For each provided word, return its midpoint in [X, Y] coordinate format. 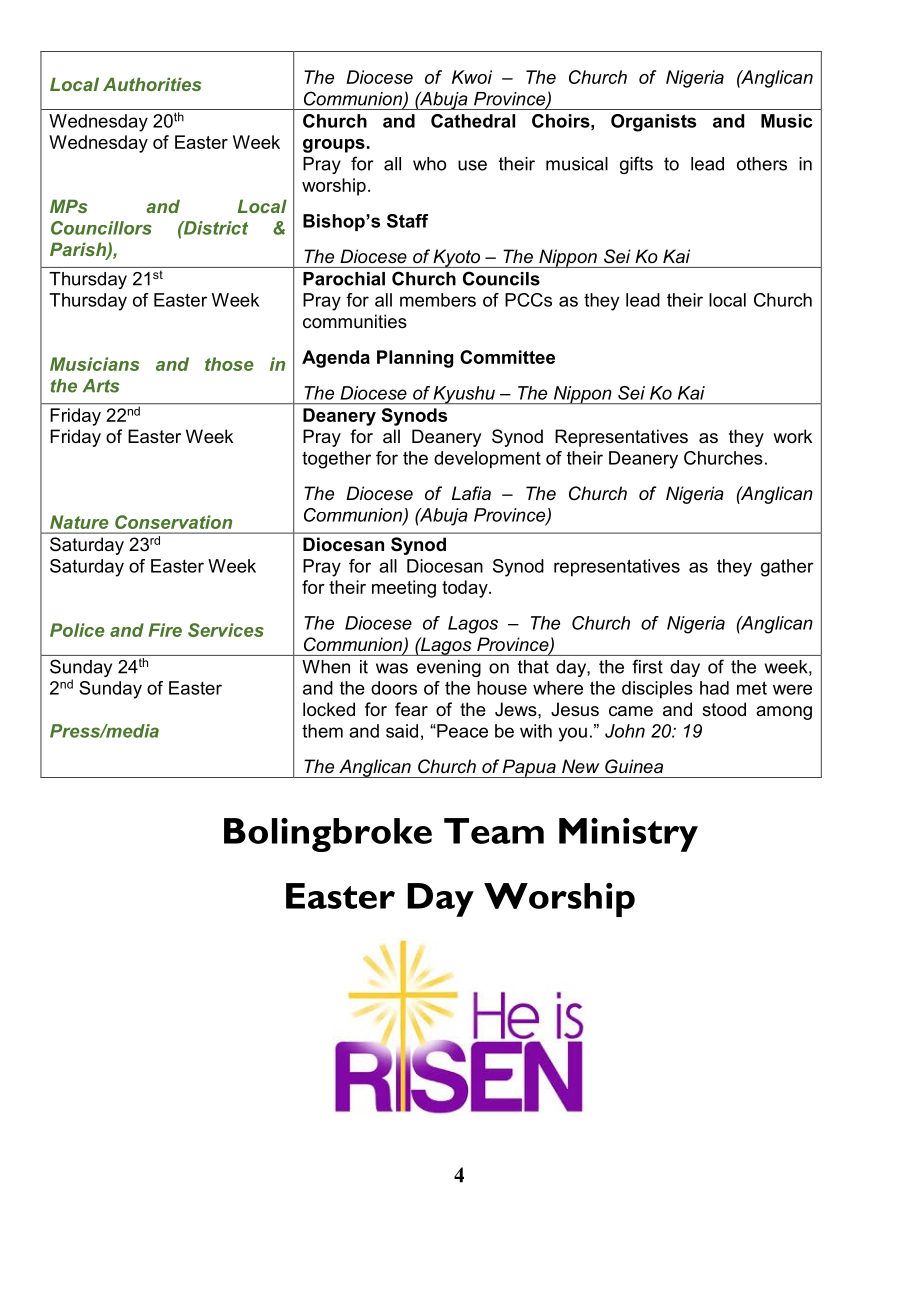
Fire [165, 630]
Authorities [152, 84]
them [322, 731]
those [229, 364]
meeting [404, 589]
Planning [415, 359]
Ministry [628, 835]
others [762, 164]
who [429, 164]
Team [494, 831]
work [792, 436]
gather [787, 568]
